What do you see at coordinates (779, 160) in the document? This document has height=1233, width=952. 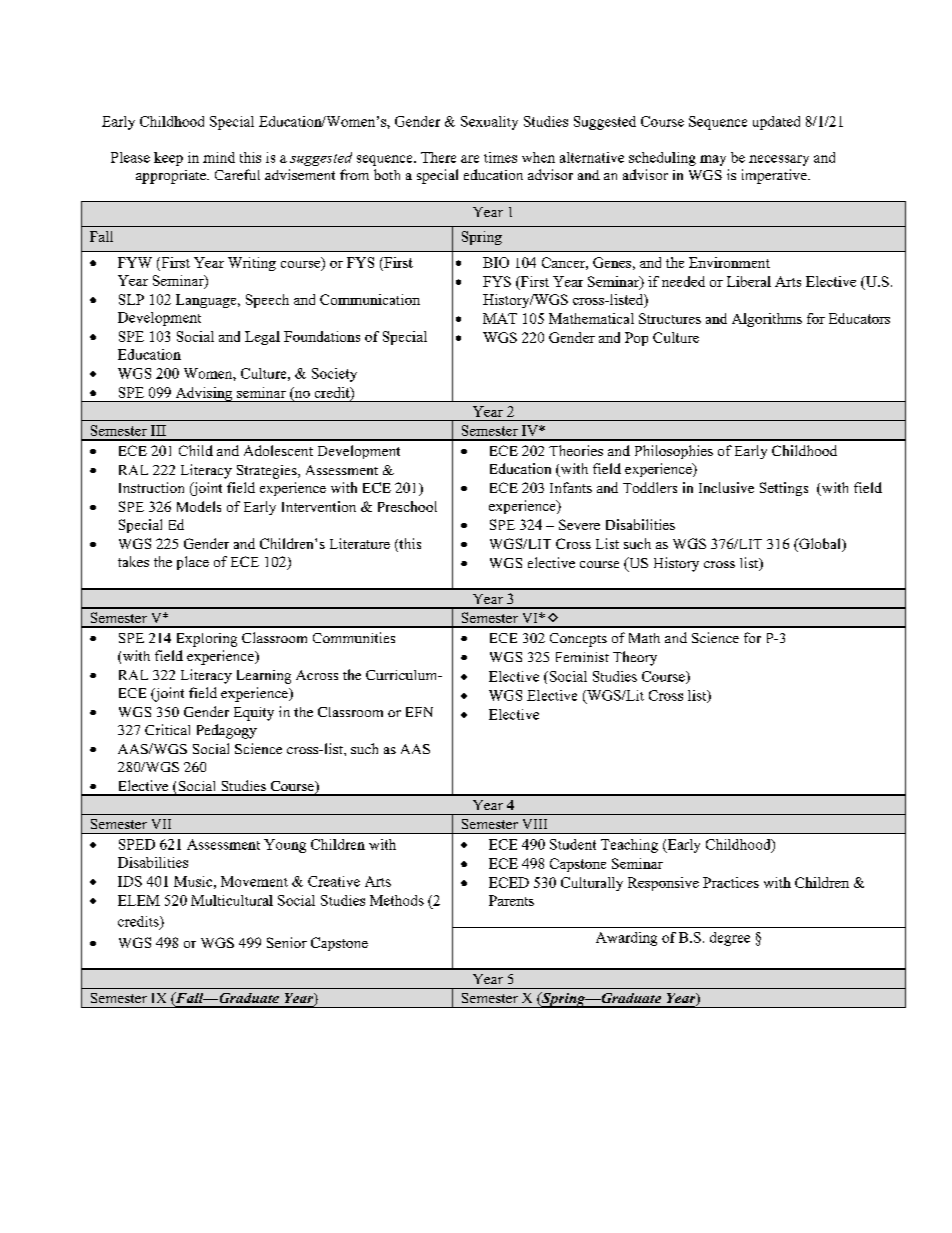 I see `necessary` at bounding box center [779, 160].
